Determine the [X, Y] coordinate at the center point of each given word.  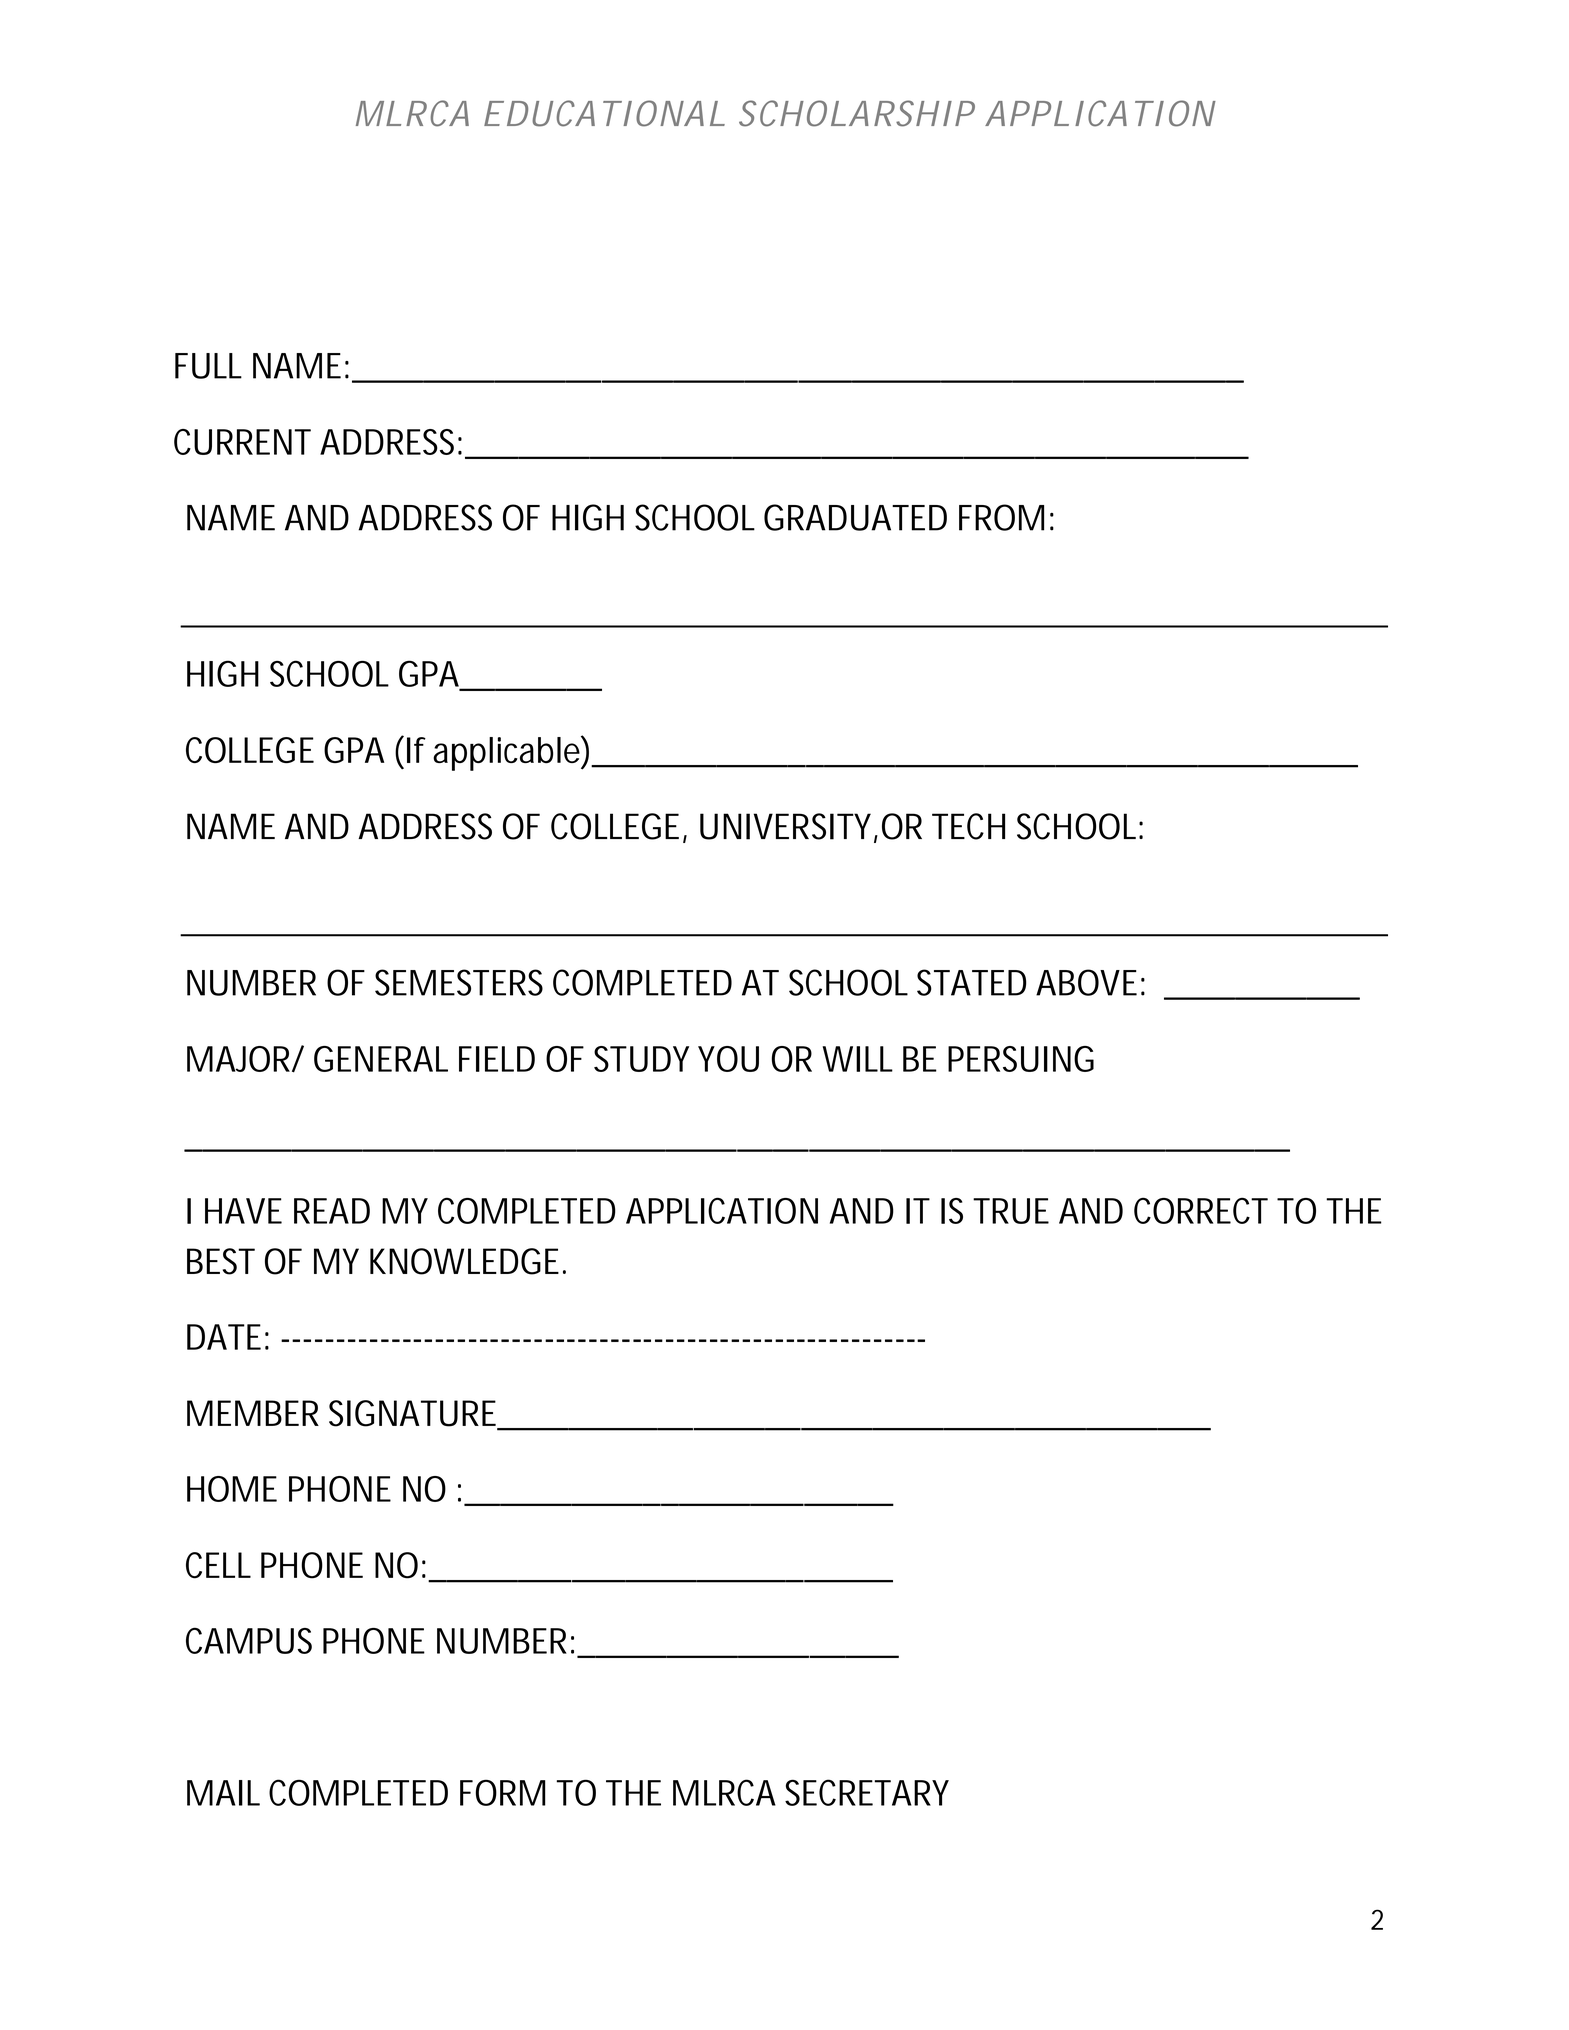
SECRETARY [867, 1792]
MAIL [223, 1793]
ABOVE [1086, 982]
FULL [208, 366]
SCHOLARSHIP [857, 113]
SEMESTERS [459, 982]
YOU [728, 1059]
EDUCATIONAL [604, 113]
